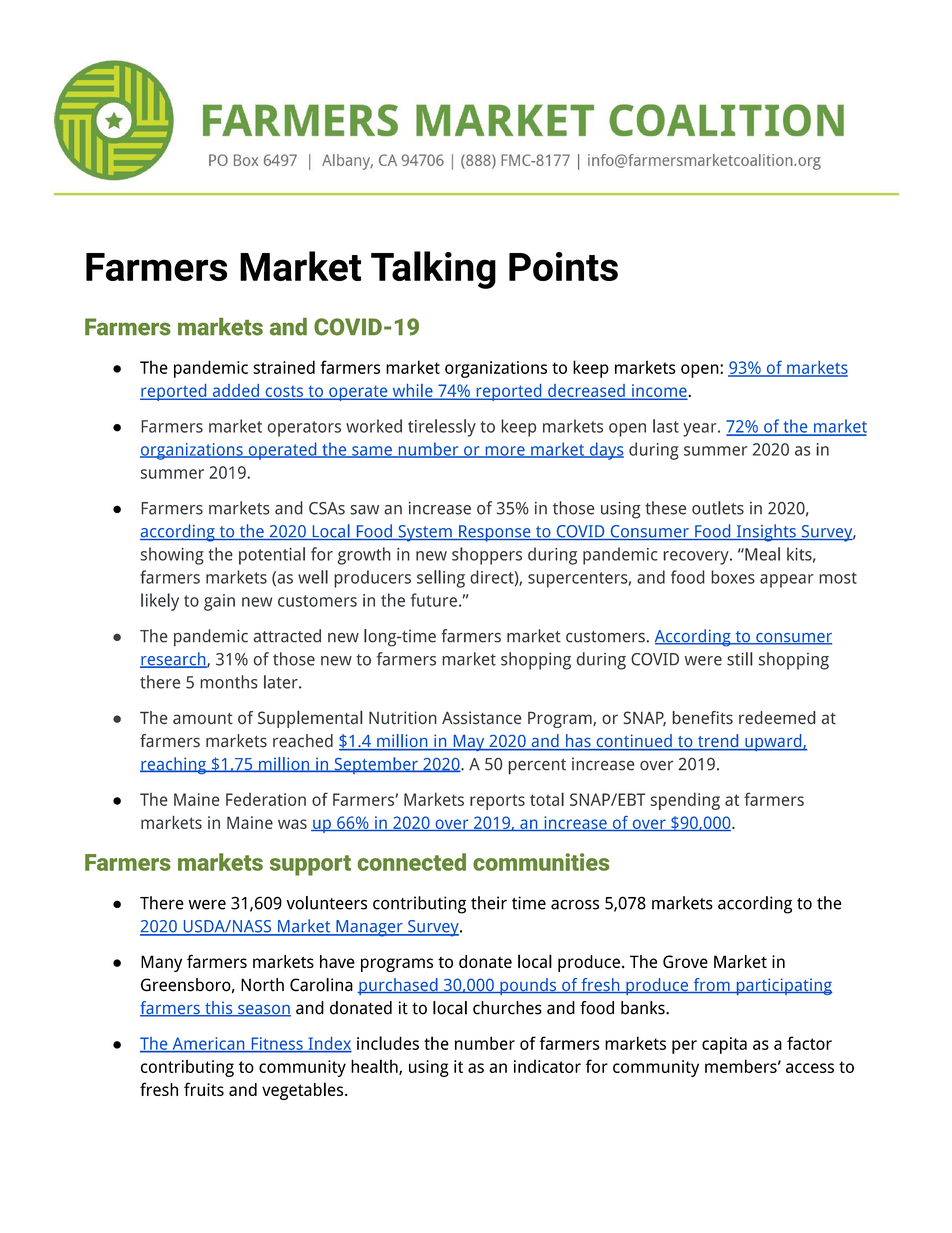 Image resolution: width=952 pixels, height=1233 pixels. What do you see at coordinates (433, 270) in the screenshot?
I see `Talking` at bounding box center [433, 270].
